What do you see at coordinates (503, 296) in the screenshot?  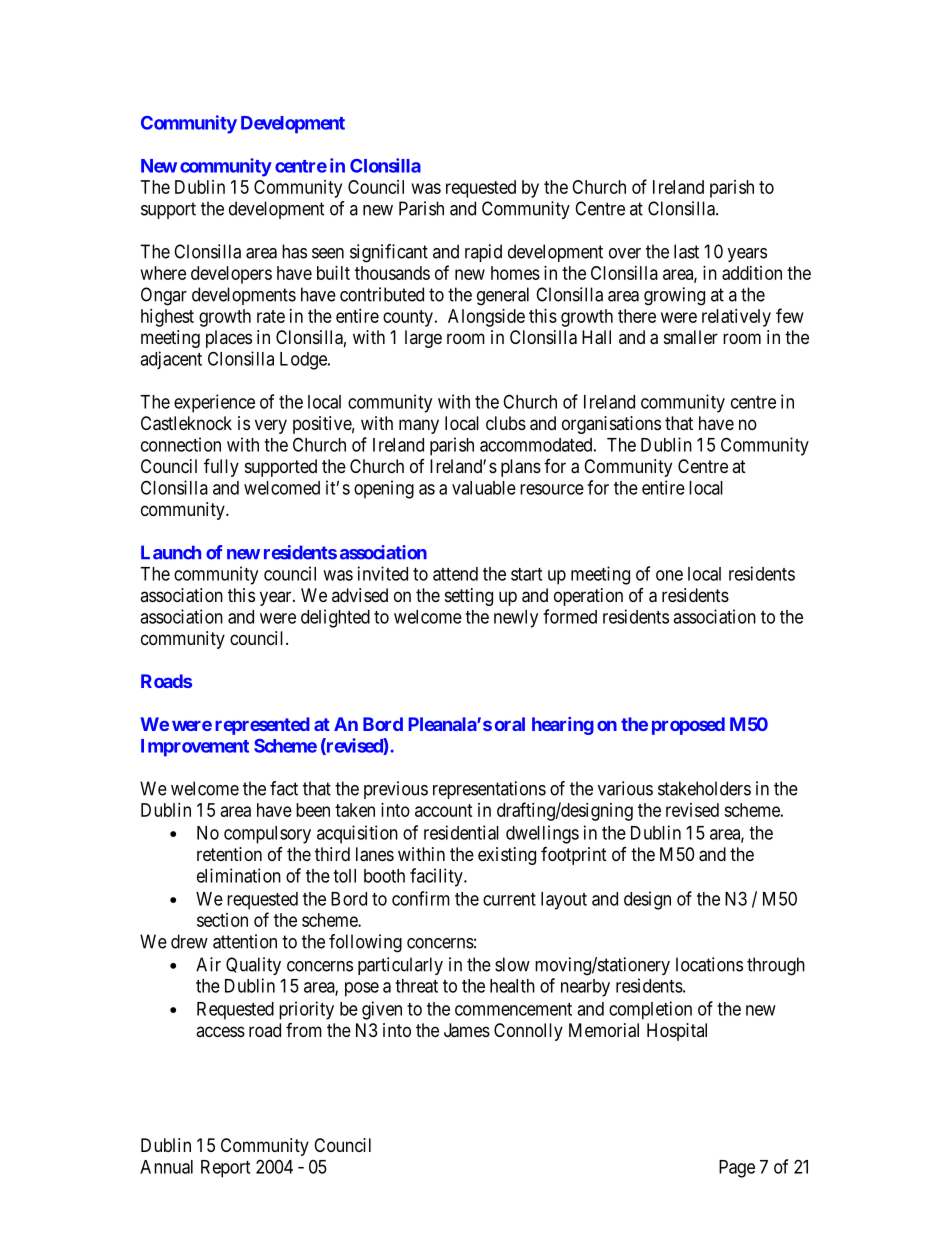 I see `general` at bounding box center [503, 296].
